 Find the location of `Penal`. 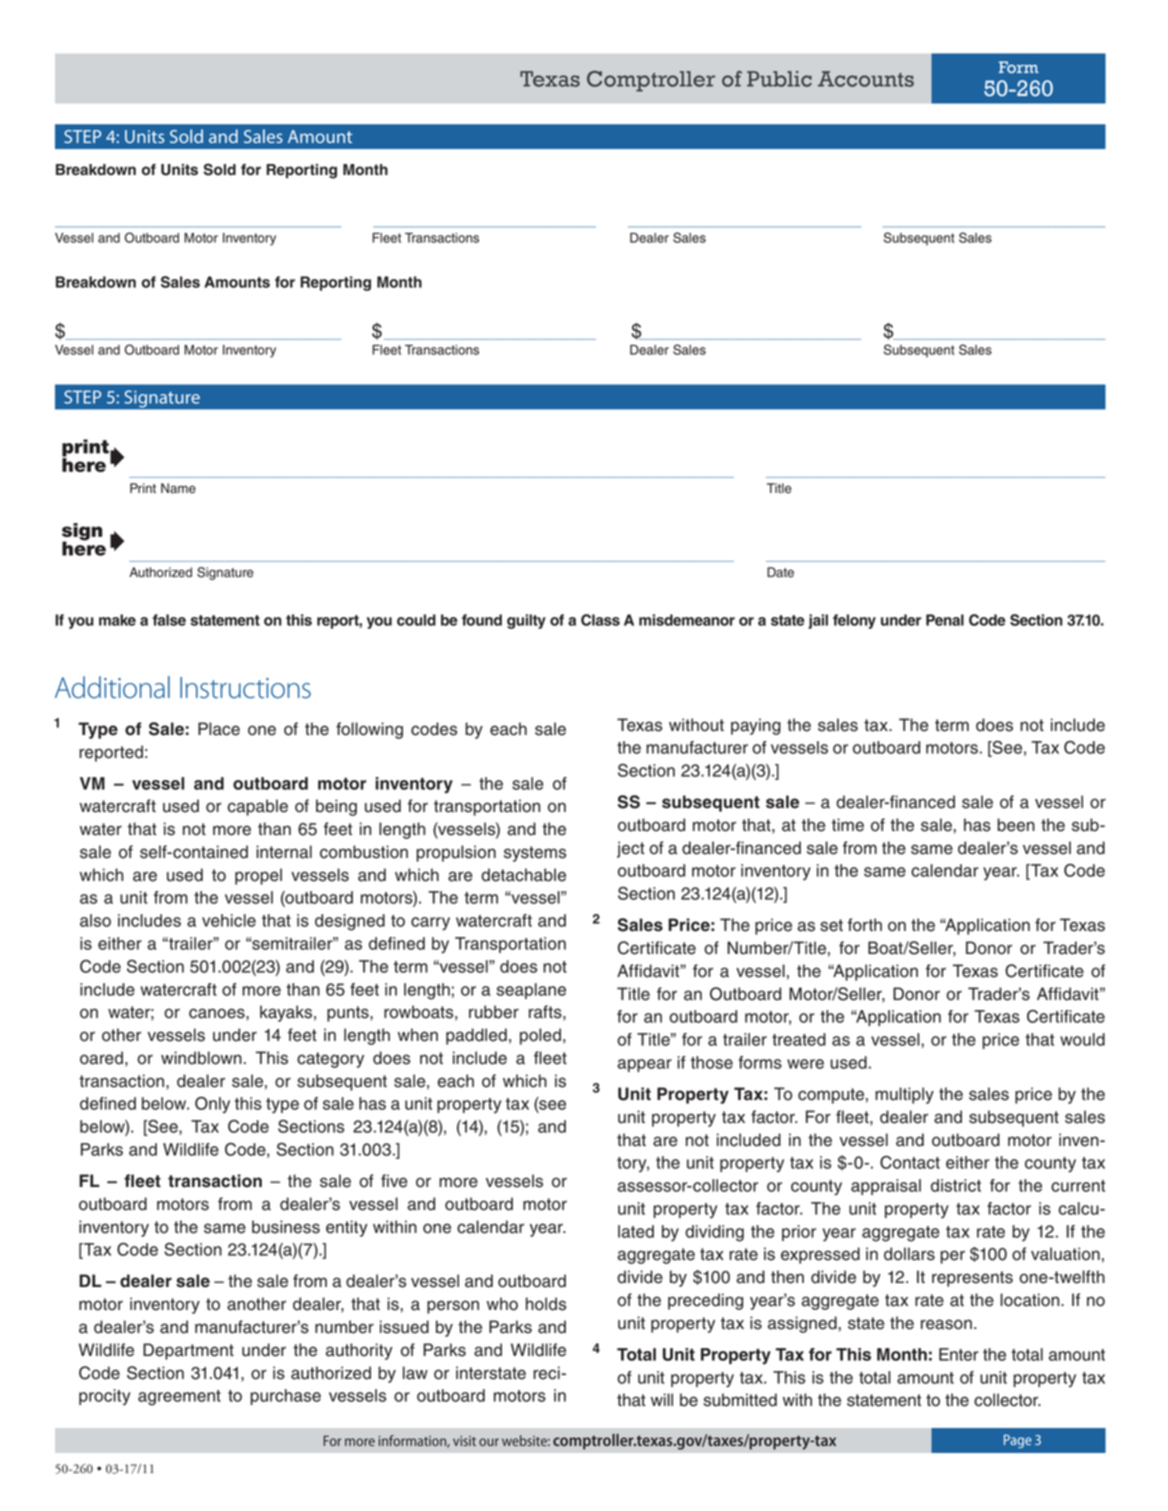

Penal is located at coordinates (945, 620).
